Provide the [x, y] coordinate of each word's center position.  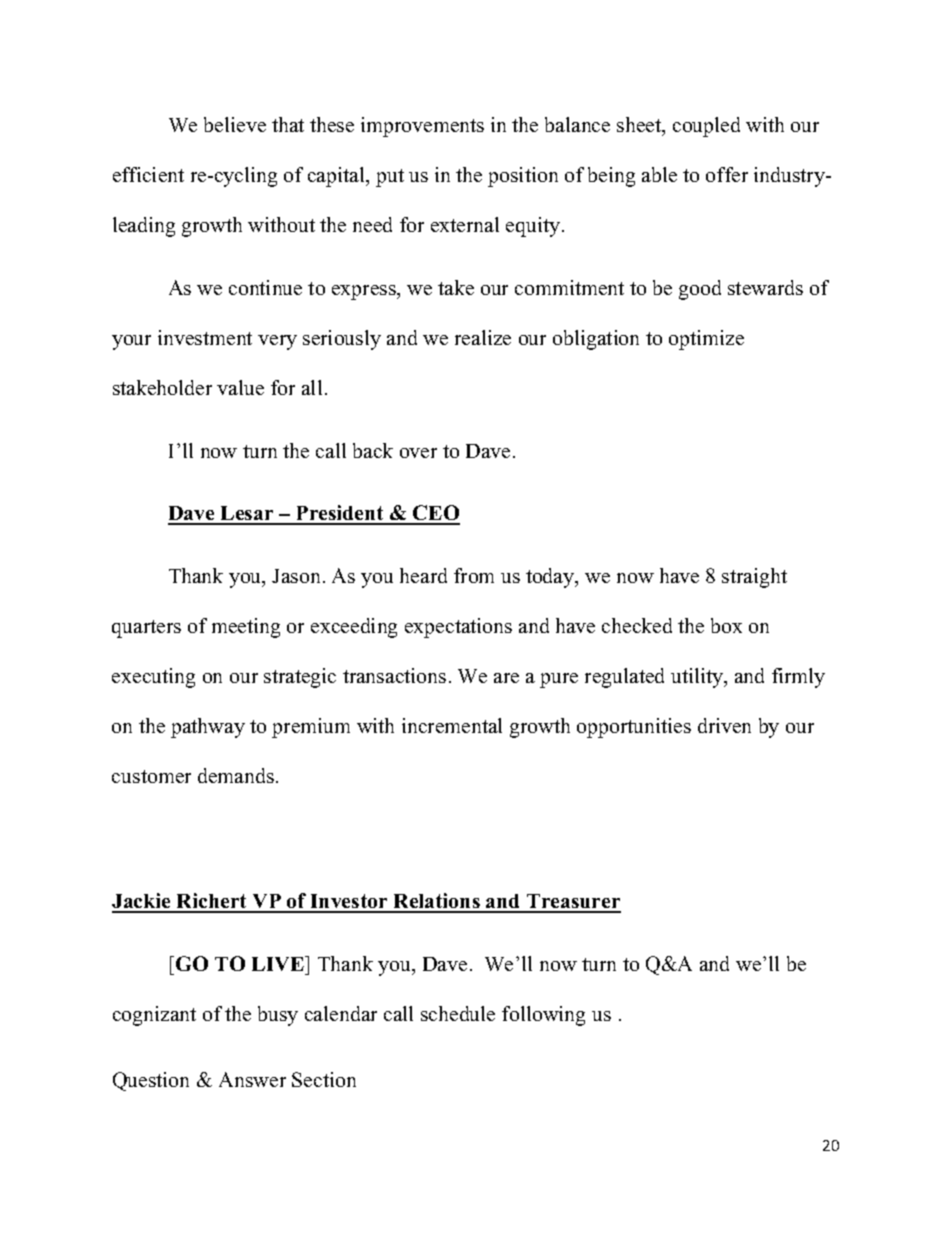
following [543, 1016]
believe [235, 124]
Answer [252, 1079]
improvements [422, 127]
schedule [458, 1013]
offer [727, 174]
